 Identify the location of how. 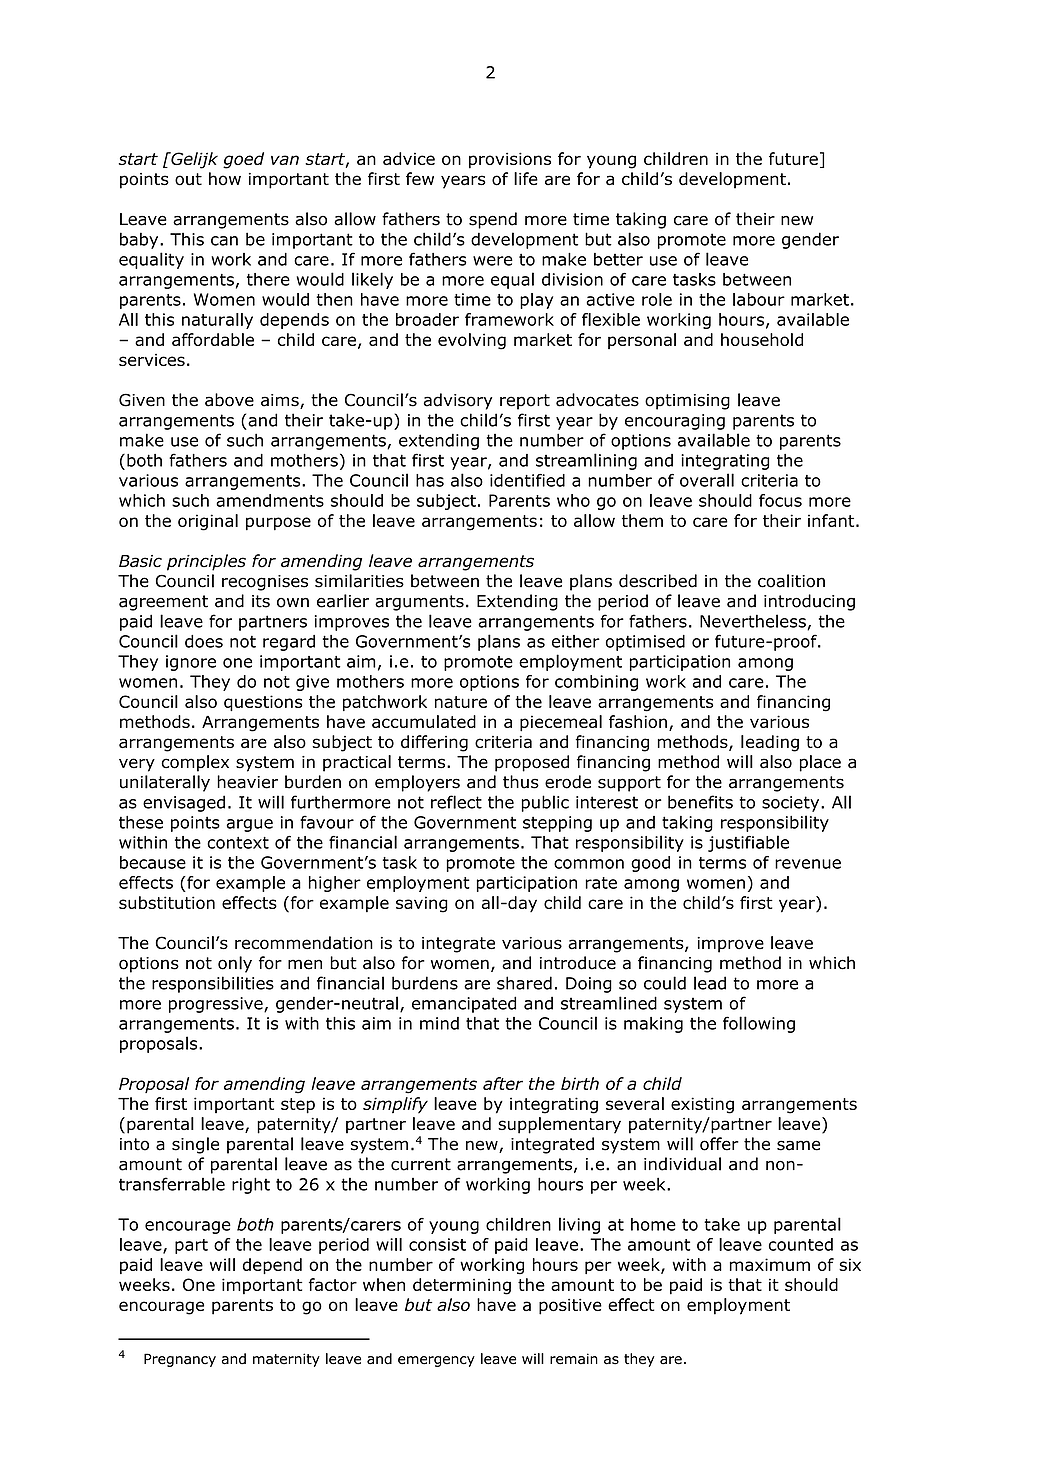
(225, 179).
